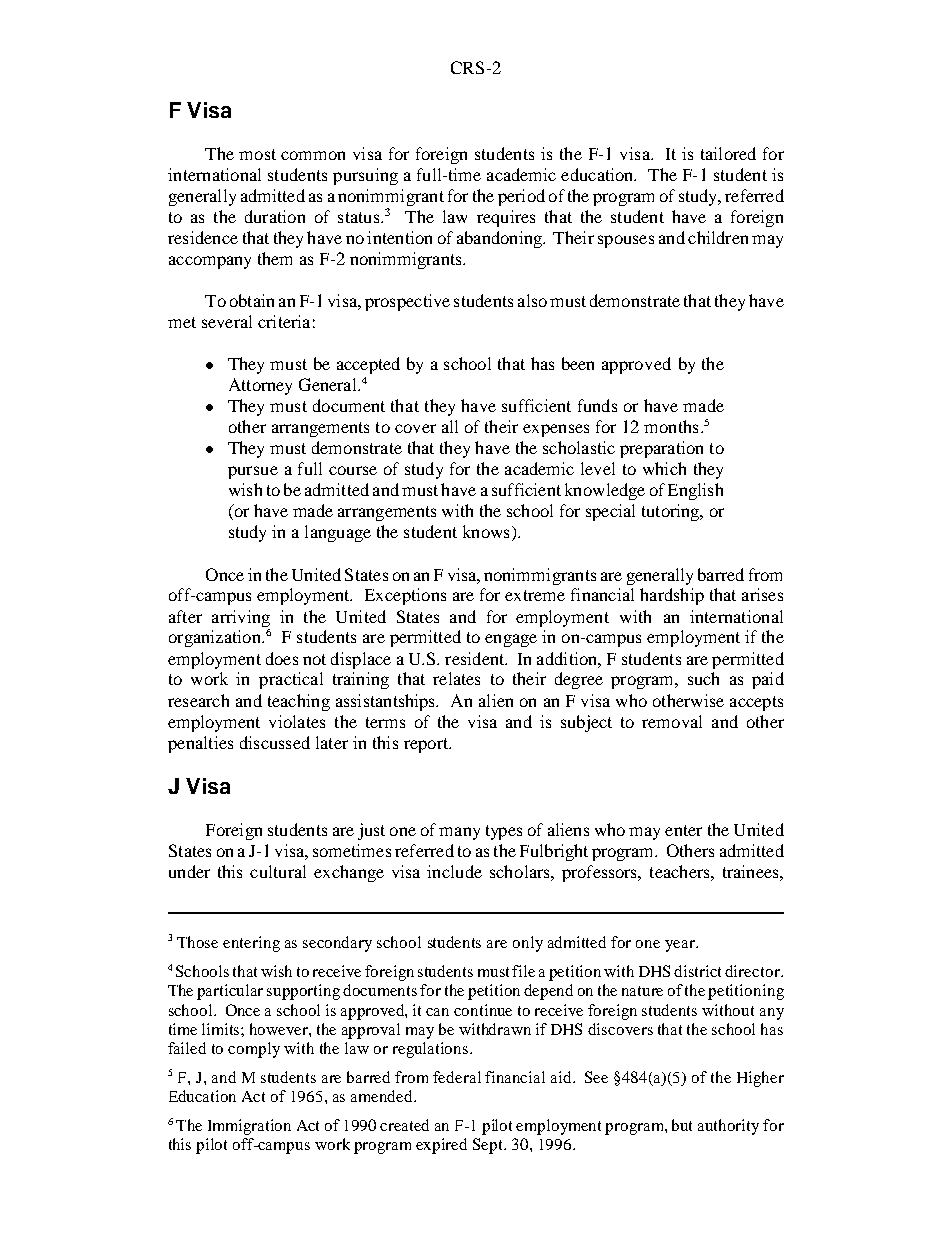 This page has height=1233, width=952. I want to click on but, so click(682, 1125).
